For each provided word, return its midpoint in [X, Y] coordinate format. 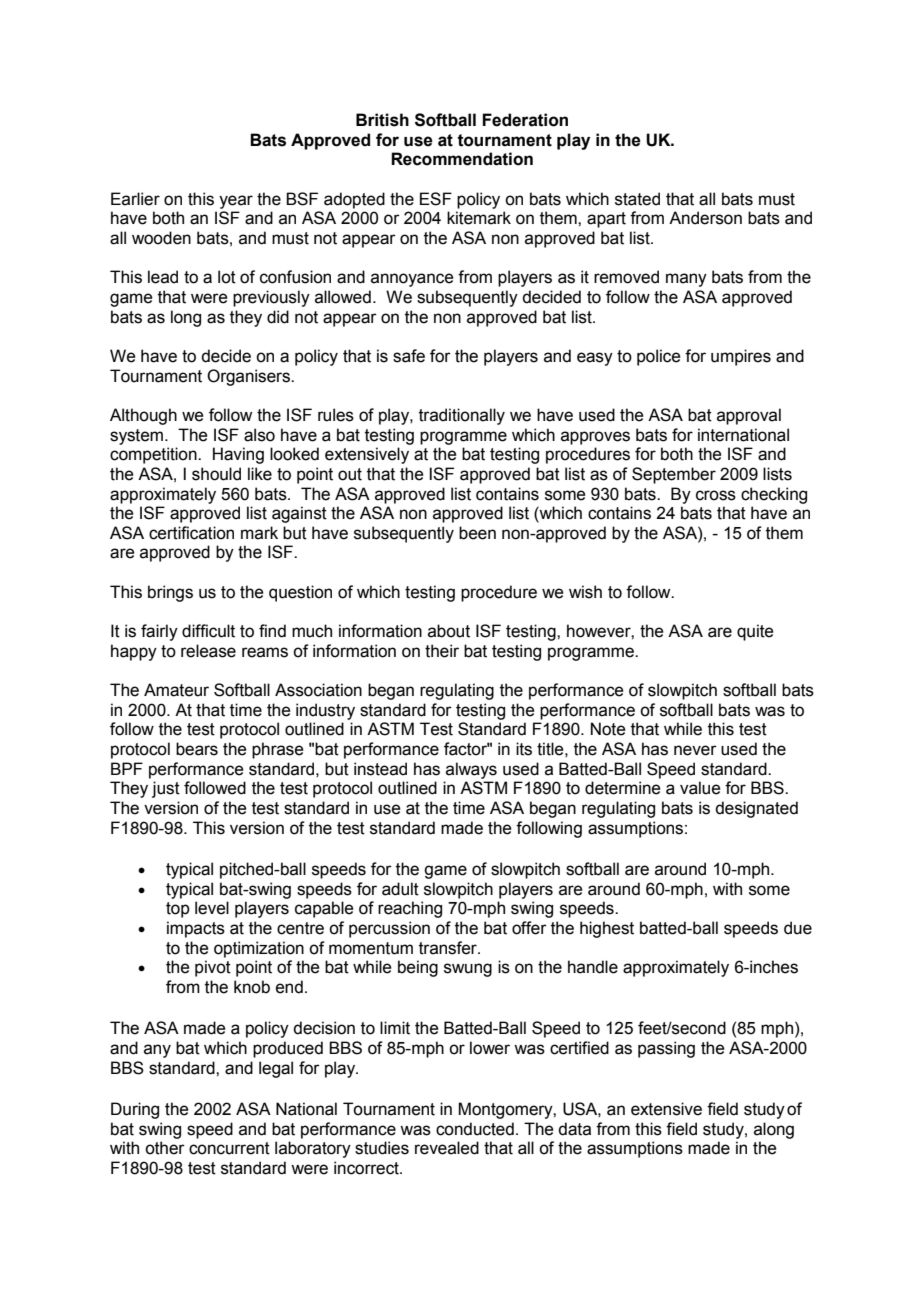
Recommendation [462, 159]
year [236, 202]
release [208, 651]
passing [666, 1049]
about [449, 631]
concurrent [229, 1148]
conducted [475, 1129]
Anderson [705, 218]
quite [755, 632]
